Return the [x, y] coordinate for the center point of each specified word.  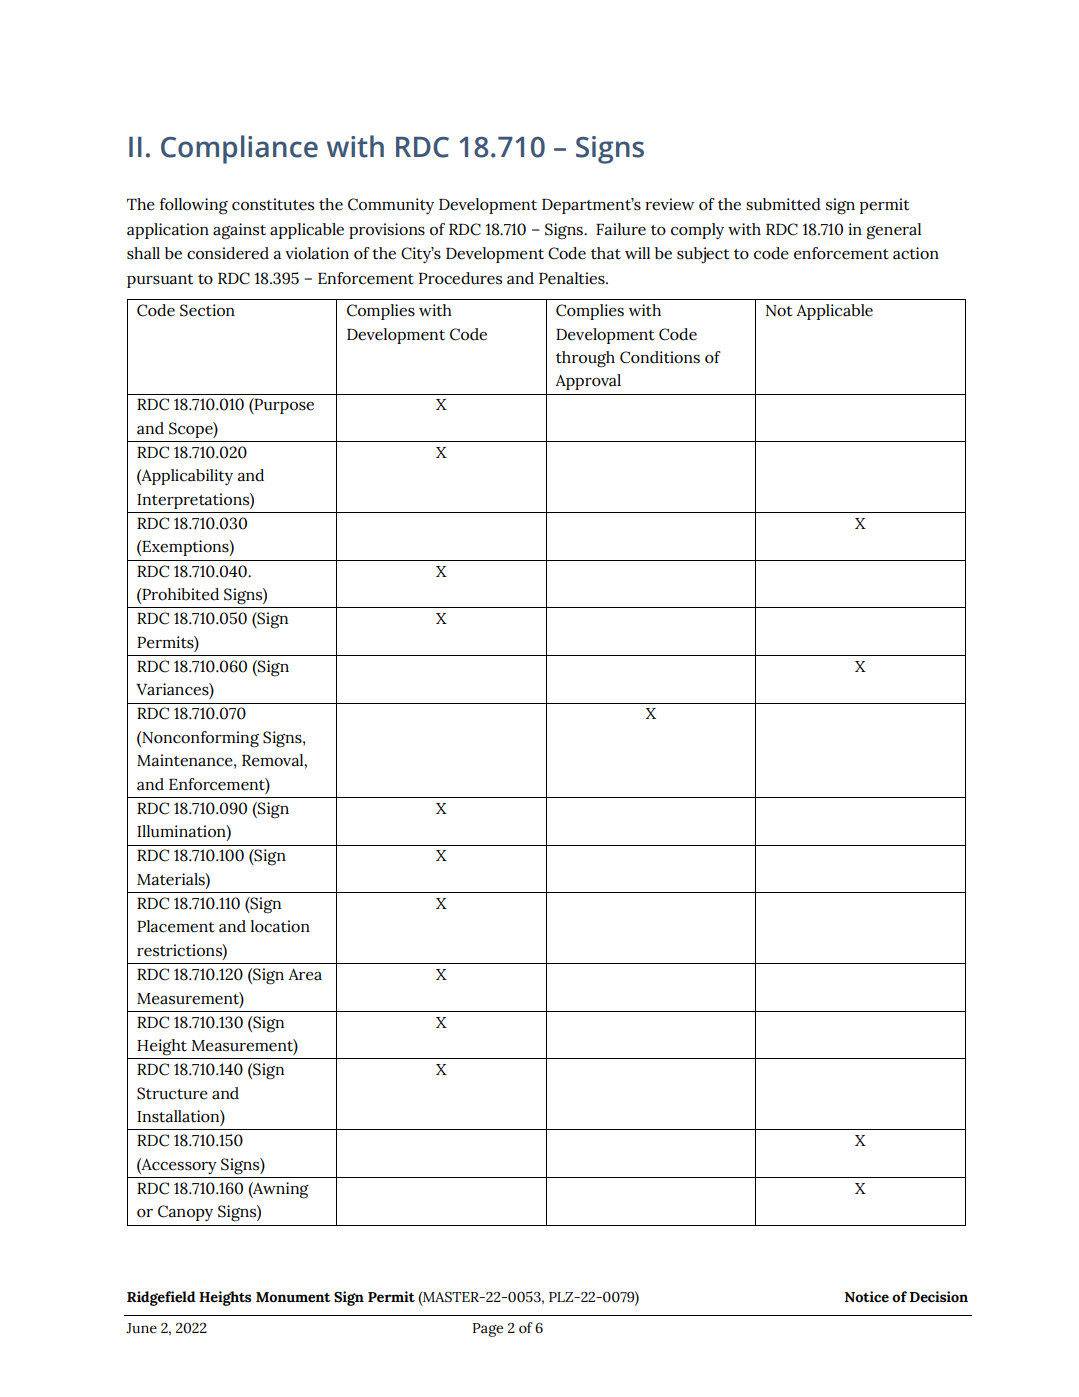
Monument [293, 1297]
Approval [588, 382]
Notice [867, 1297]
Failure [621, 229]
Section [207, 310]
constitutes [273, 204]
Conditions [660, 357]
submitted [783, 204]
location [280, 926]
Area [305, 974]
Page [488, 1330]
